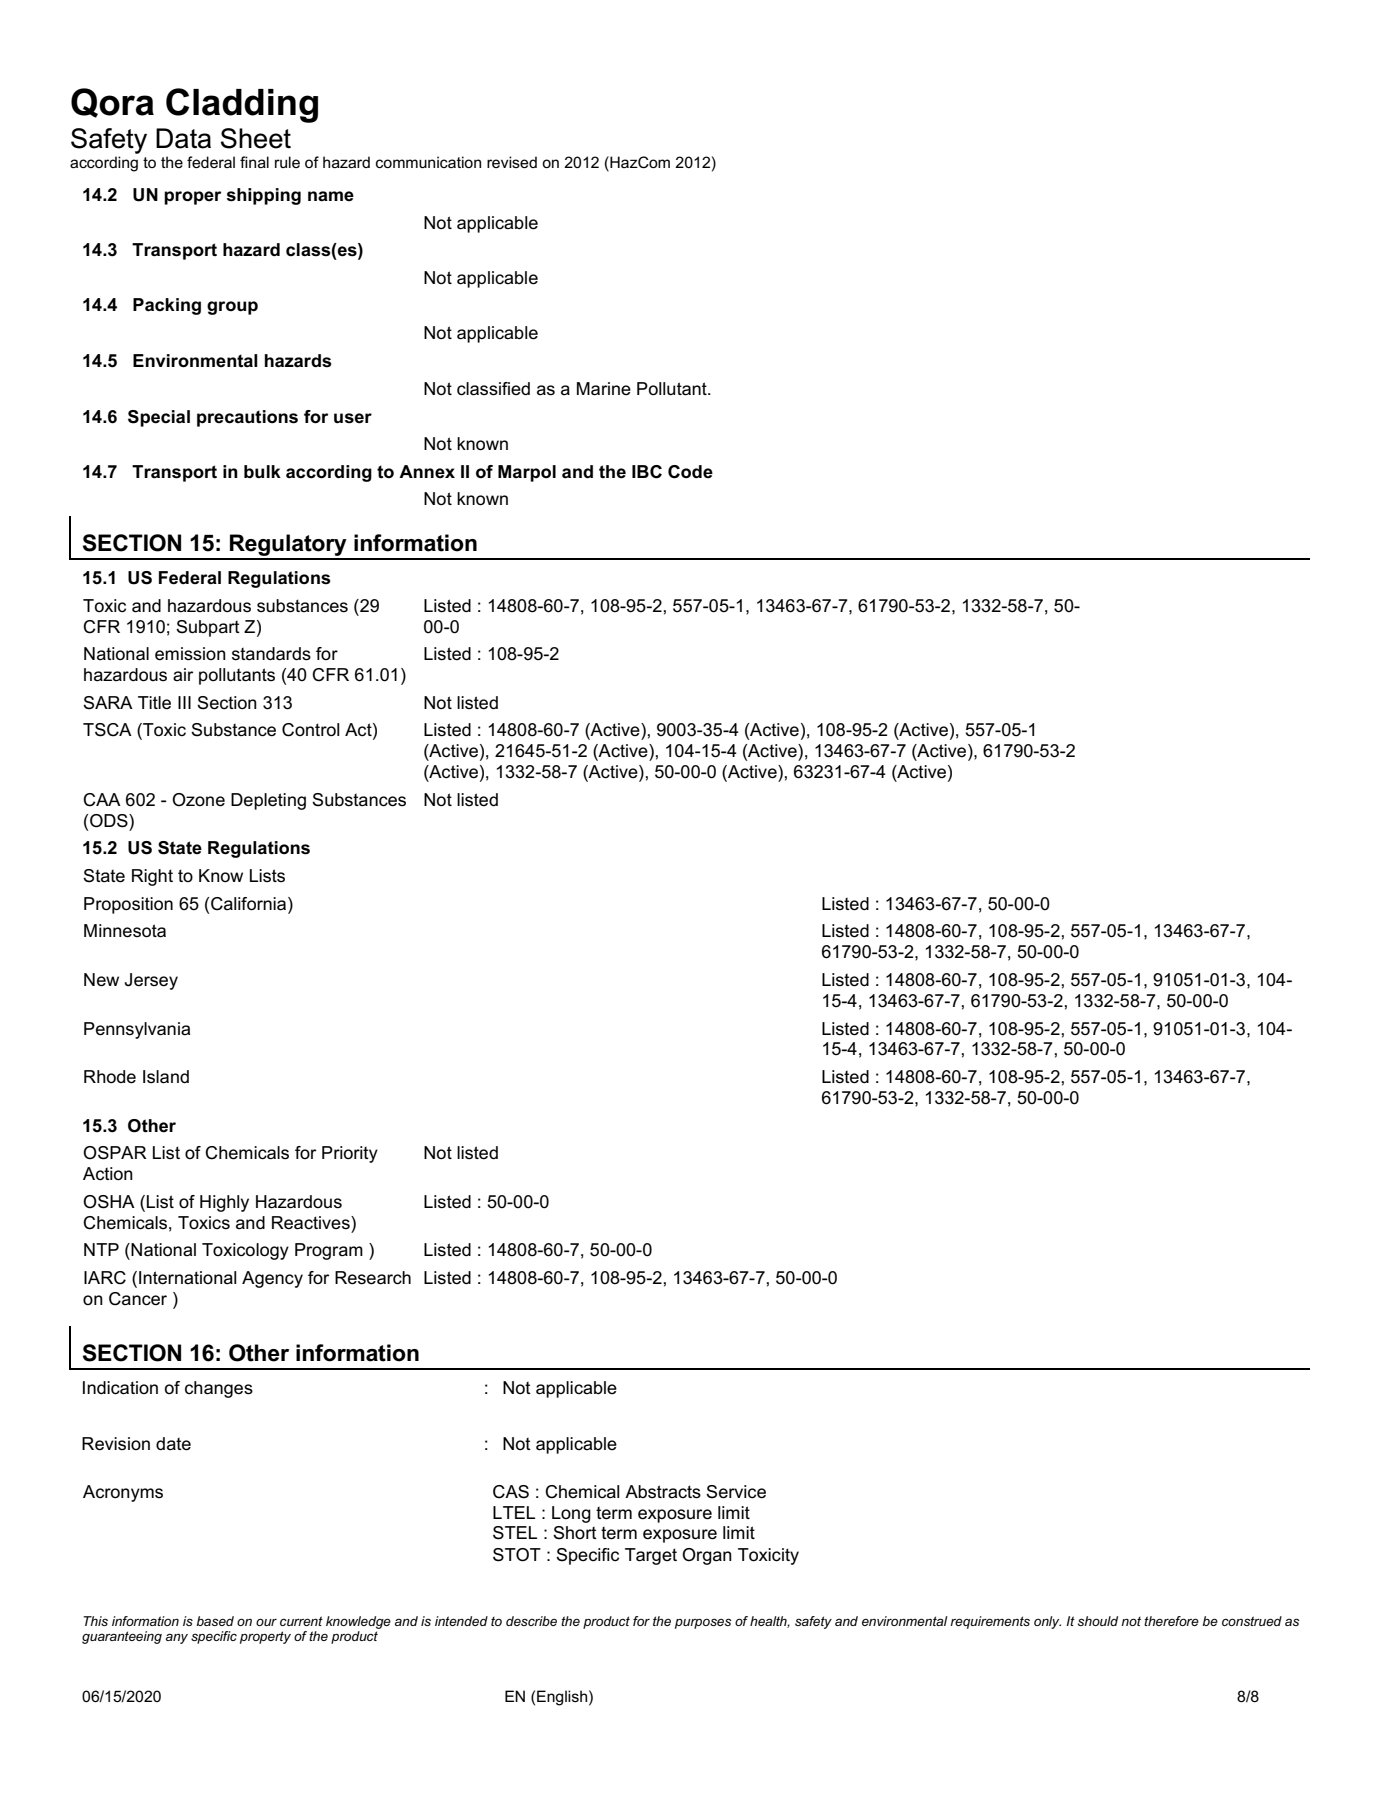  I want to click on based, so click(215, 1621).
